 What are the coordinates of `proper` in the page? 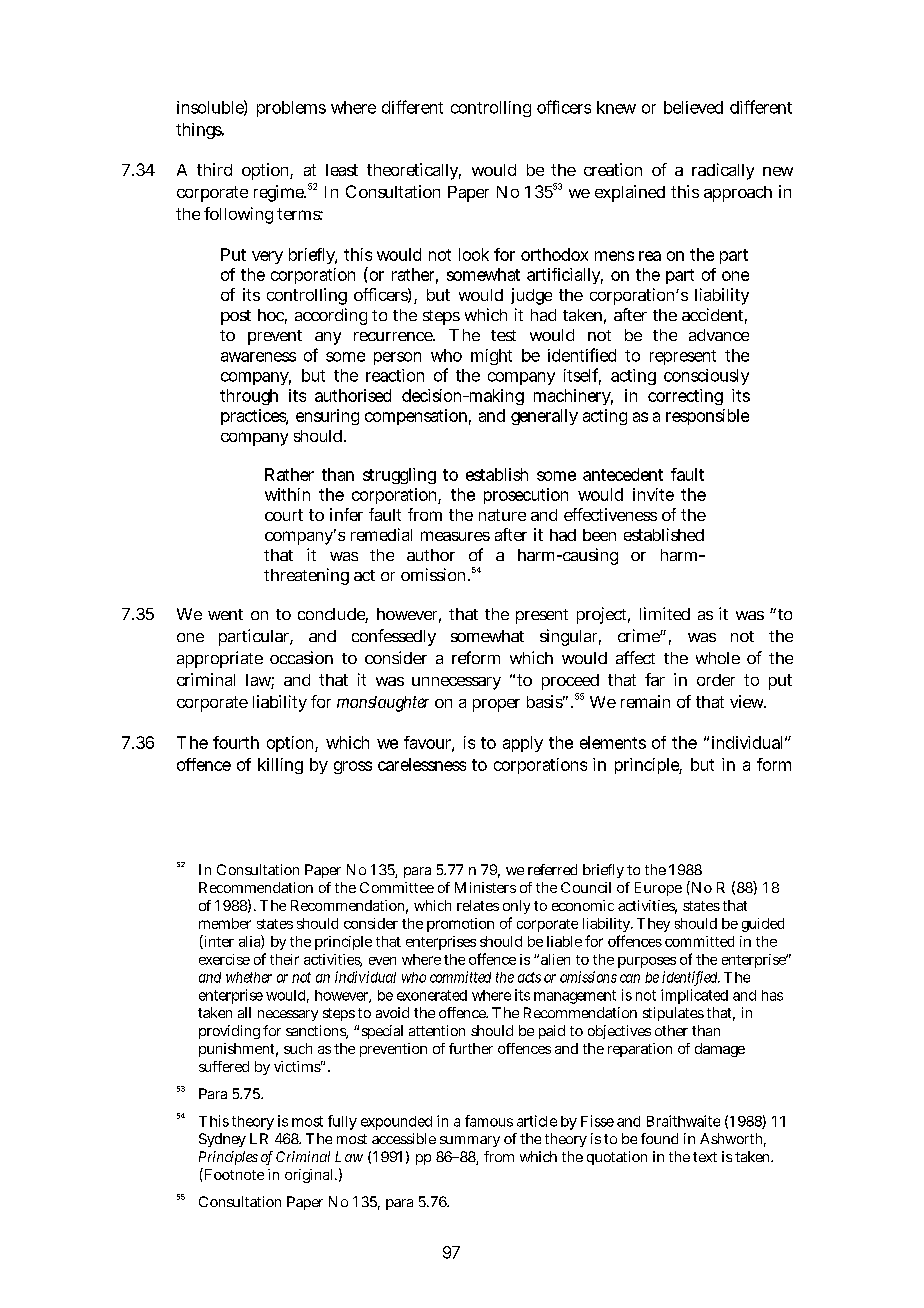 It's located at (496, 705).
